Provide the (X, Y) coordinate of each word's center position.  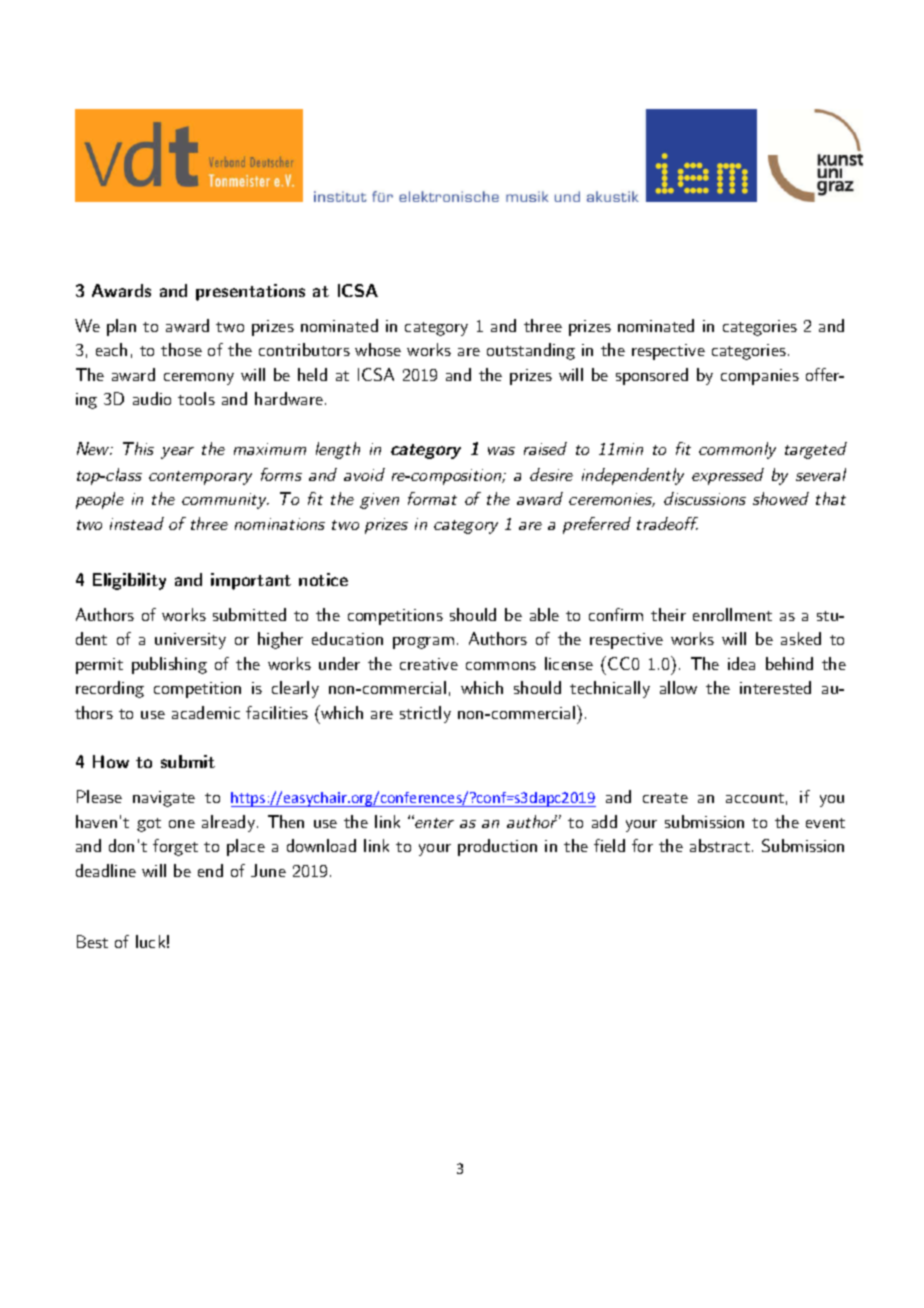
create (665, 798)
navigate (164, 799)
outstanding (531, 351)
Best (92, 941)
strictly (425, 714)
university (190, 641)
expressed (728, 476)
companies (760, 377)
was (501, 451)
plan (121, 327)
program (423, 643)
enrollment (732, 614)
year (177, 453)
